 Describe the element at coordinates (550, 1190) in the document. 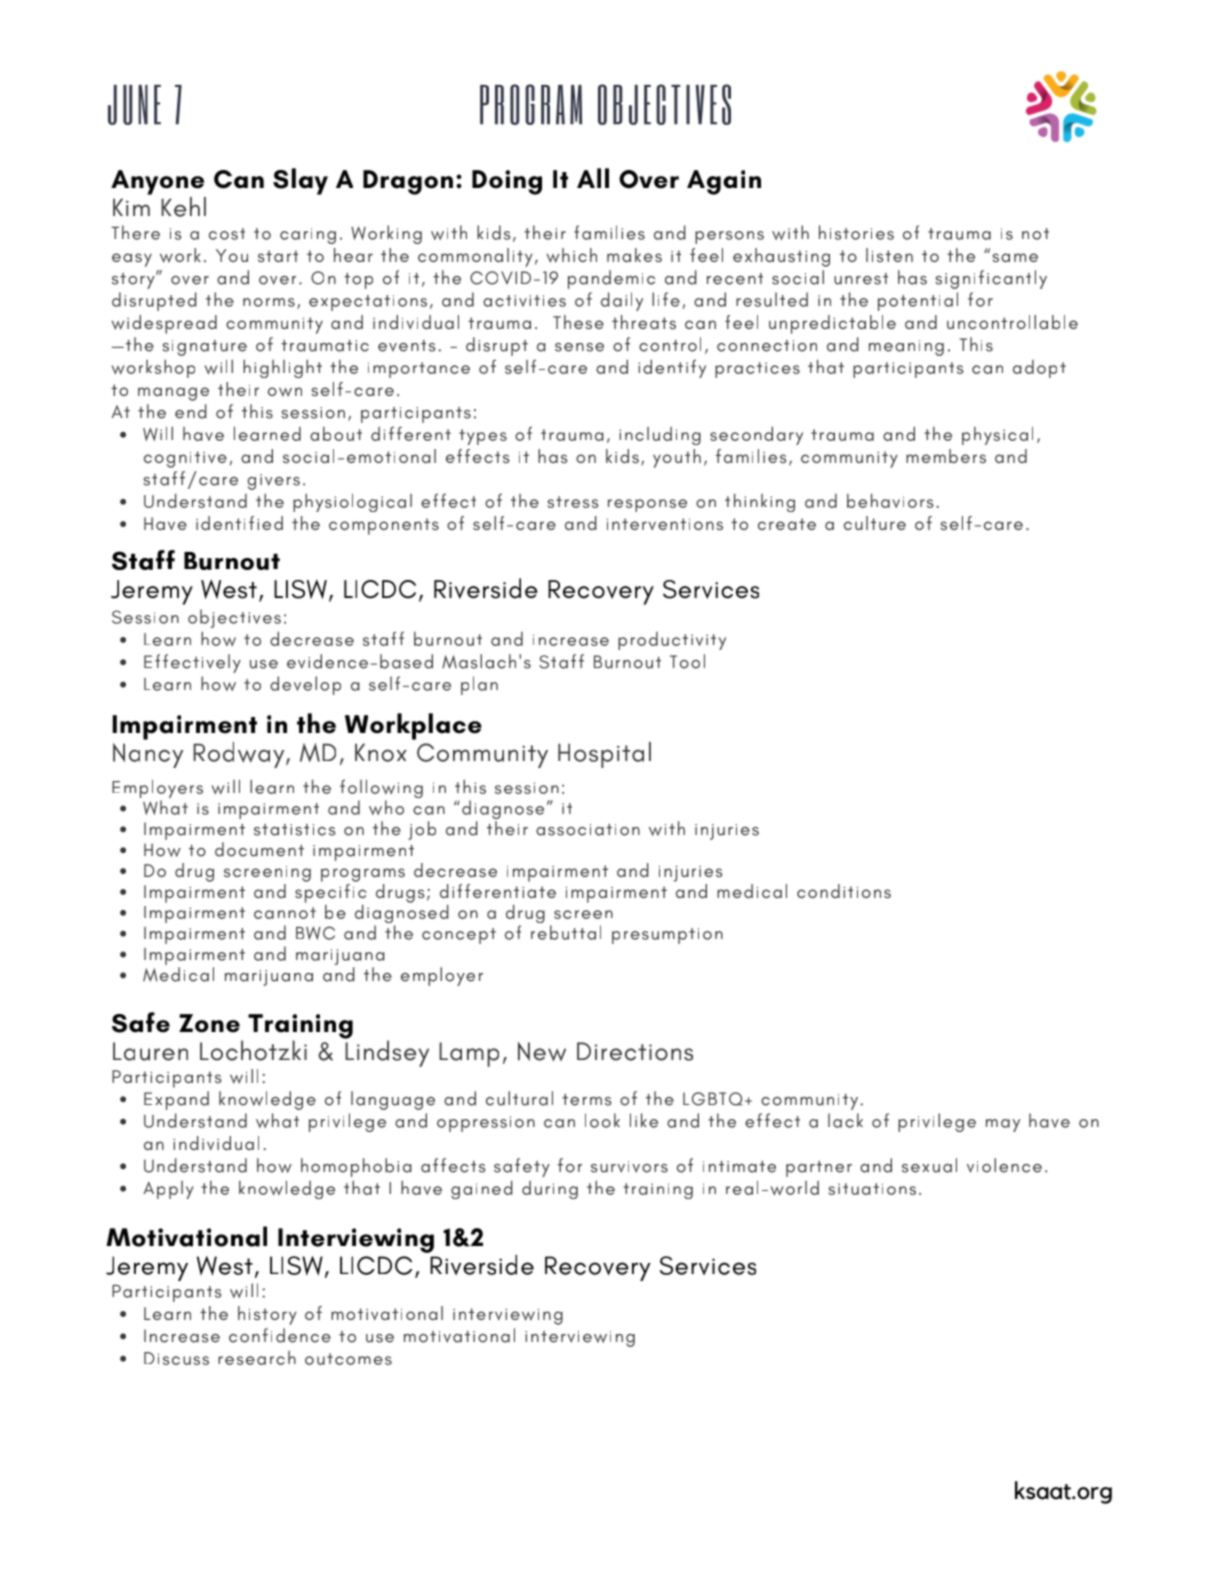

I see `during` at that location.
